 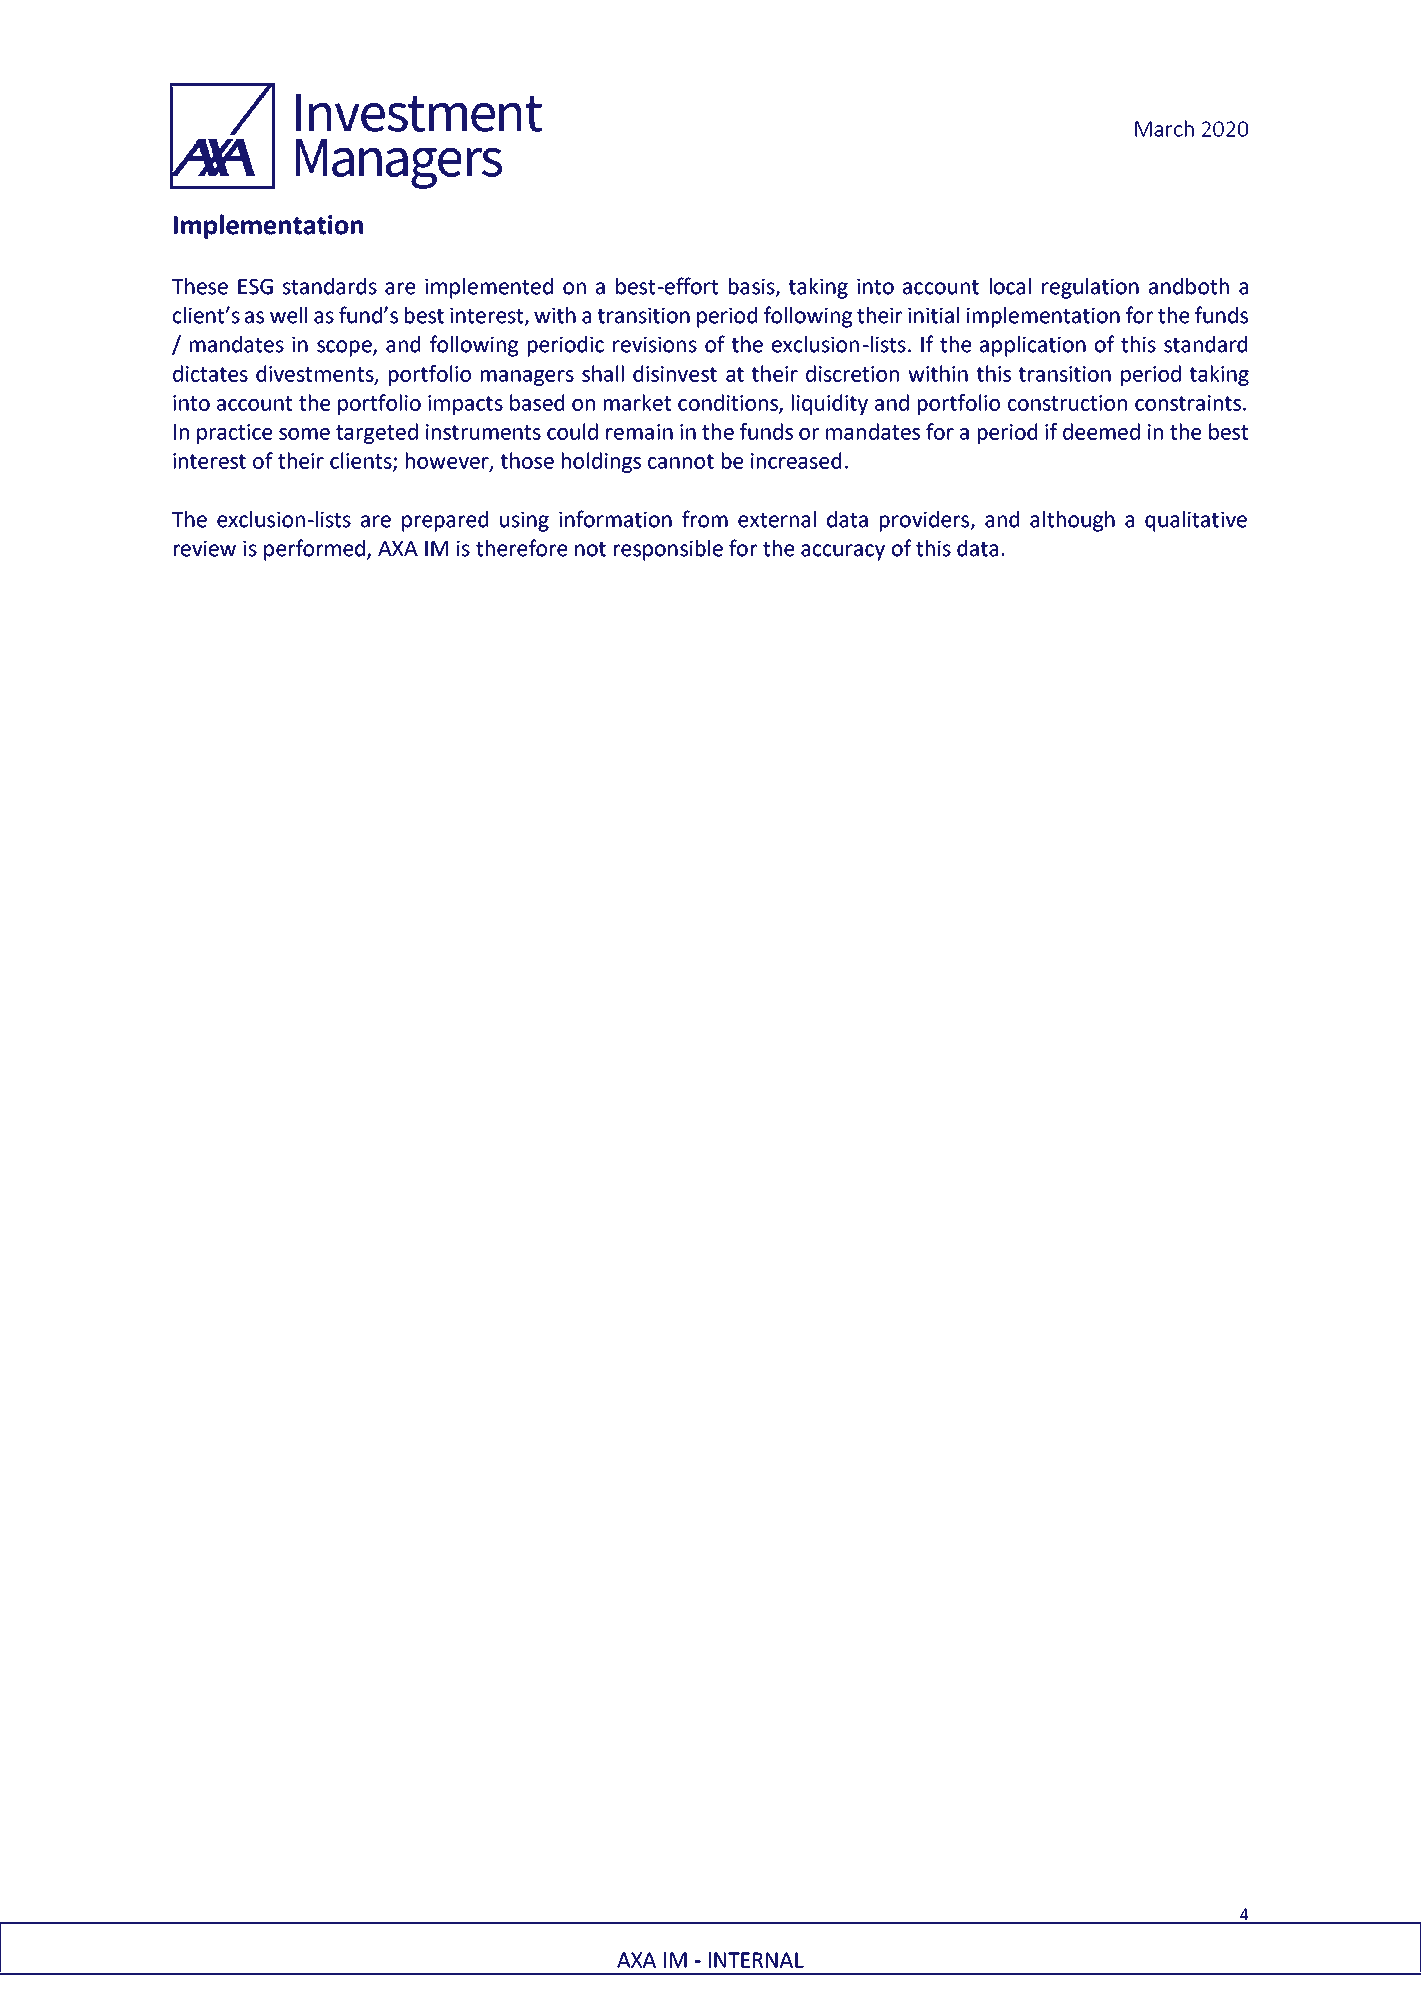 What do you see at coordinates (777, 519) in the screenshot?
I see `external` at bounding box center [777, 519].
